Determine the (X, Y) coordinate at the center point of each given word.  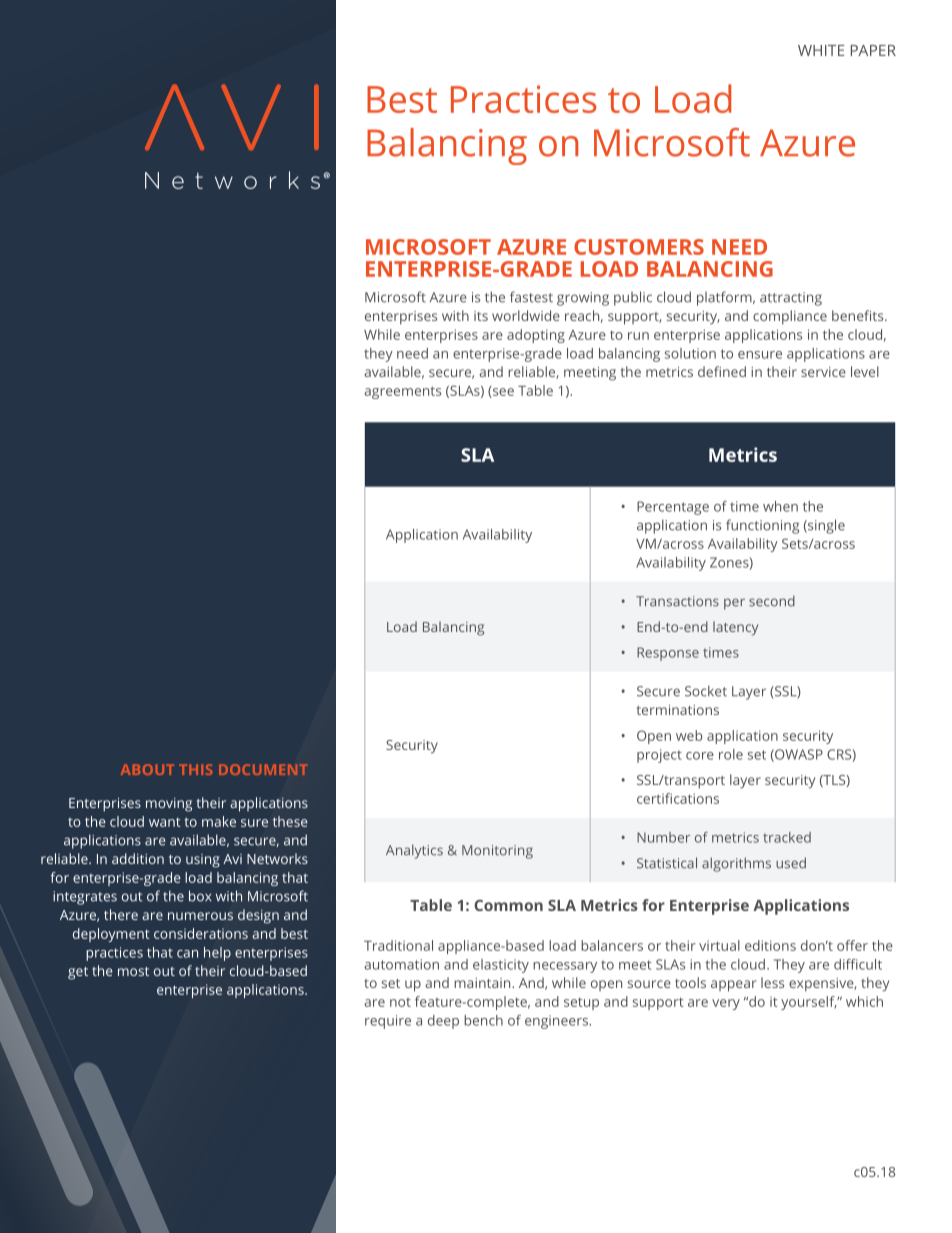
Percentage (673, 508)
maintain (483, 983)
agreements (402, 392)
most (133, 971)
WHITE (821, 50)
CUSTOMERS (639, 247)
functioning (762, 526)
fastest (531, 297)
